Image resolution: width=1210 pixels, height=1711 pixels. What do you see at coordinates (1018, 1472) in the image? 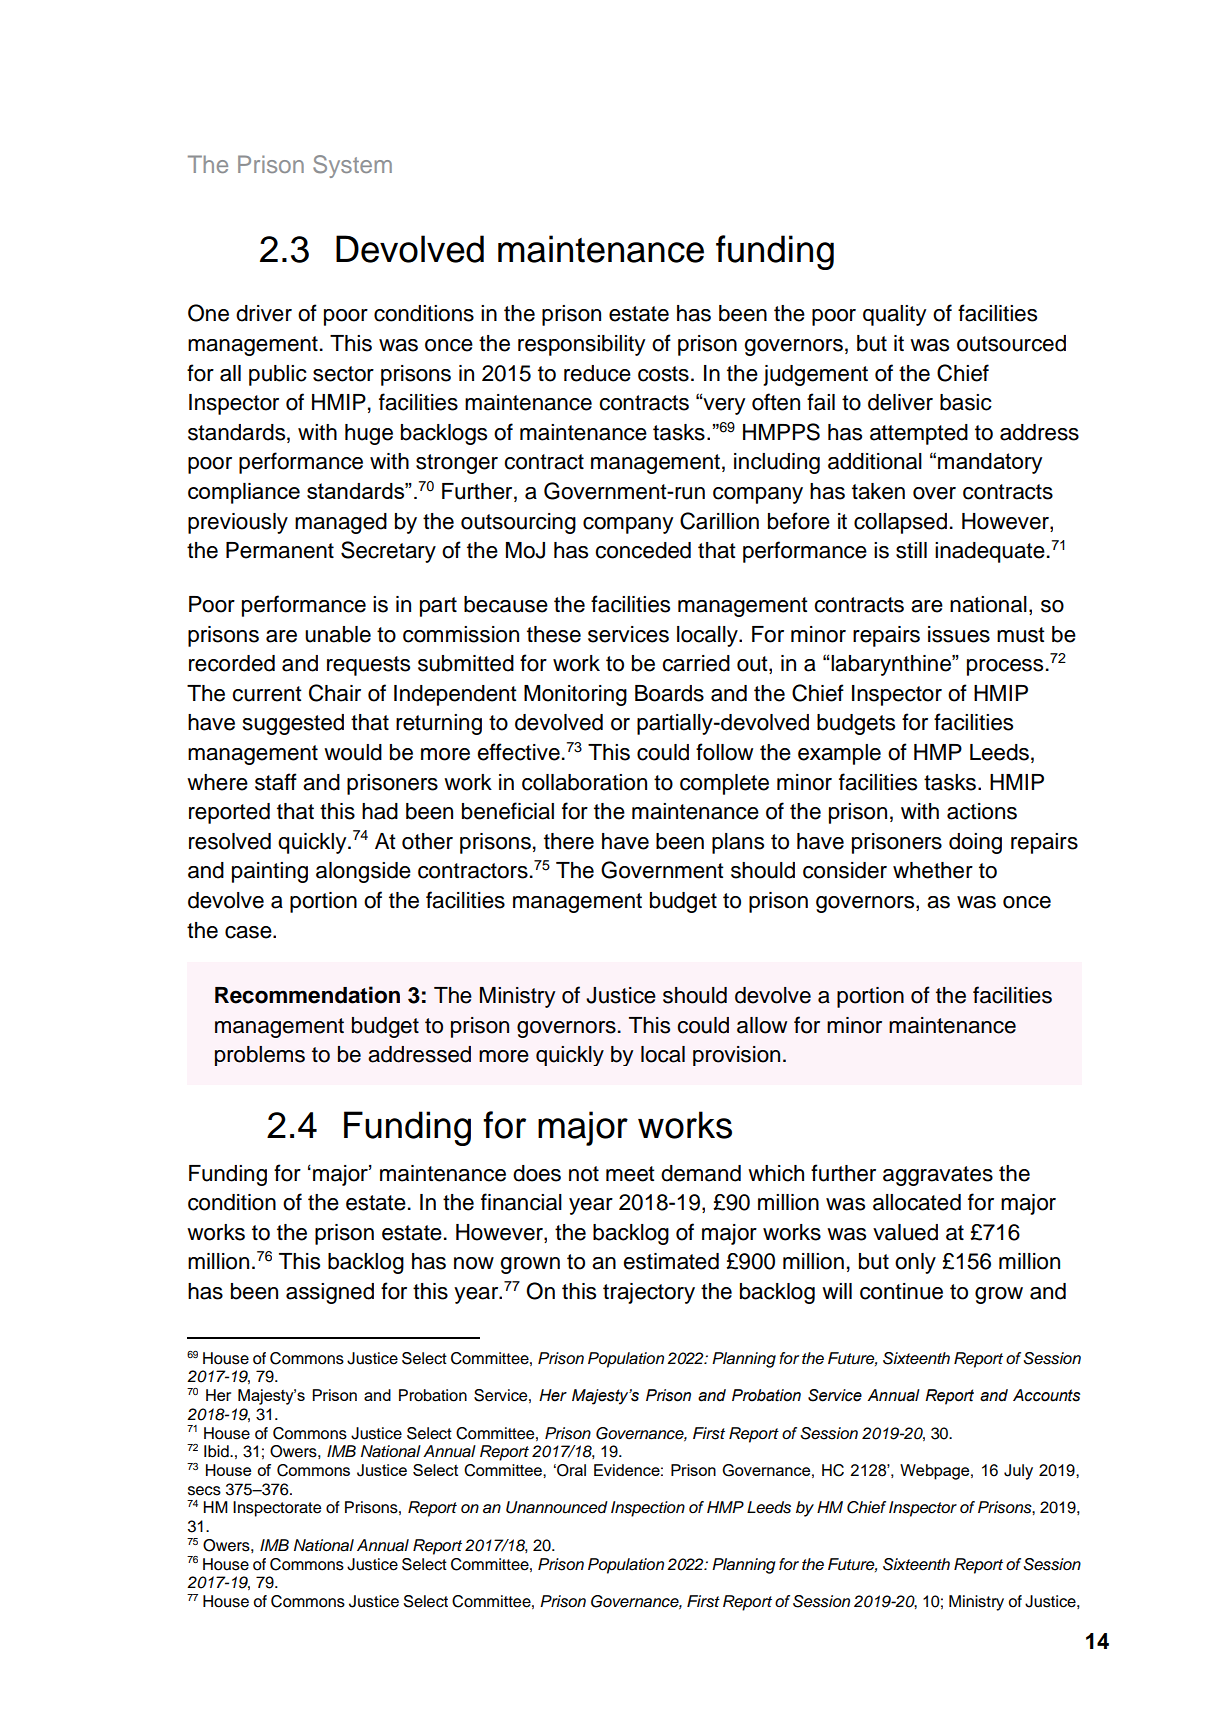
I see `July` at bounding box center [1018, 1472].
